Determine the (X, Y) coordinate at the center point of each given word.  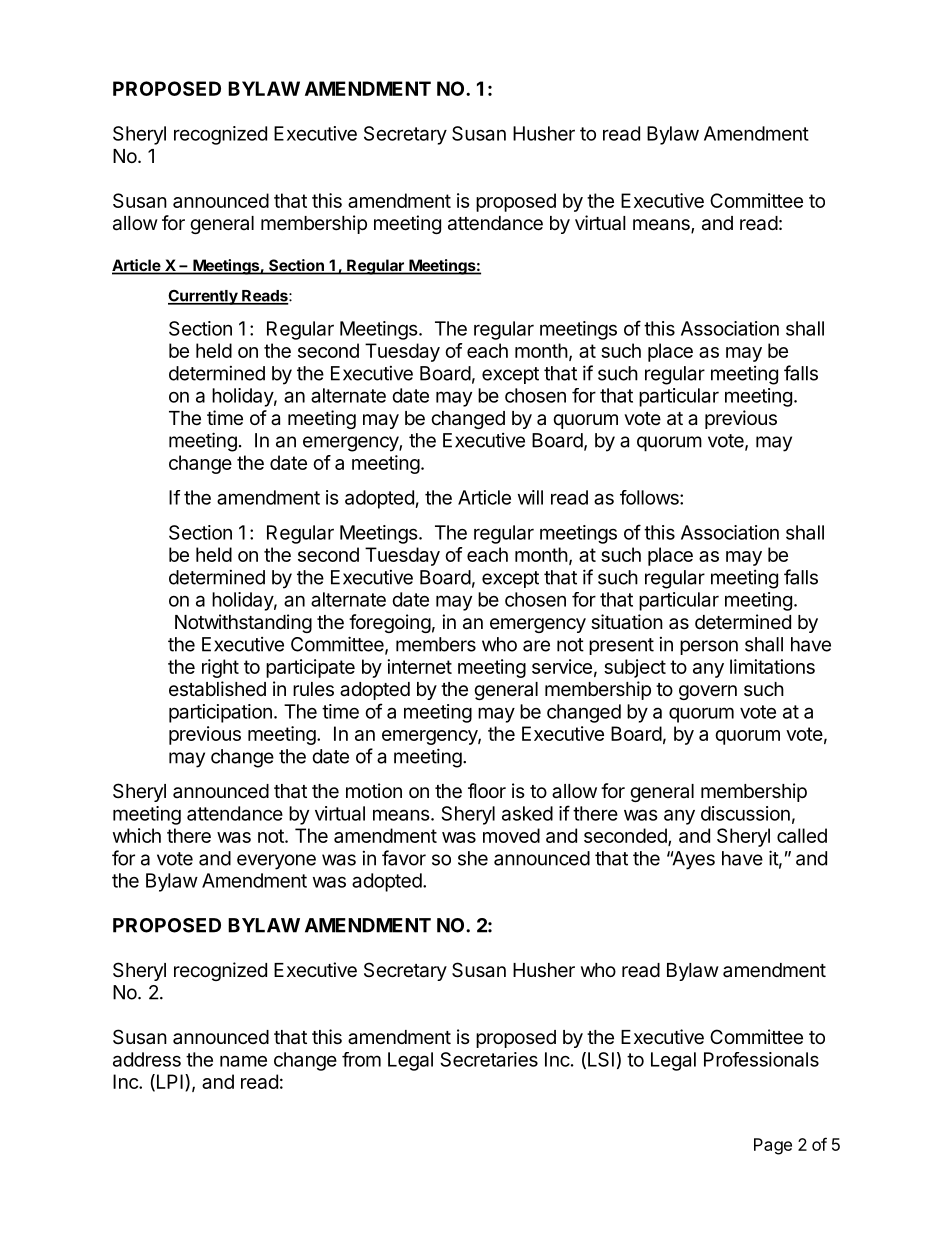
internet (419, 666)
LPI (168, 1082)
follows (650, 497)
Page (773, 1146)
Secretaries (489, 1059)
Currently (204, 297)
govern (708, 692)
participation (220, 713)
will (530, 497)
